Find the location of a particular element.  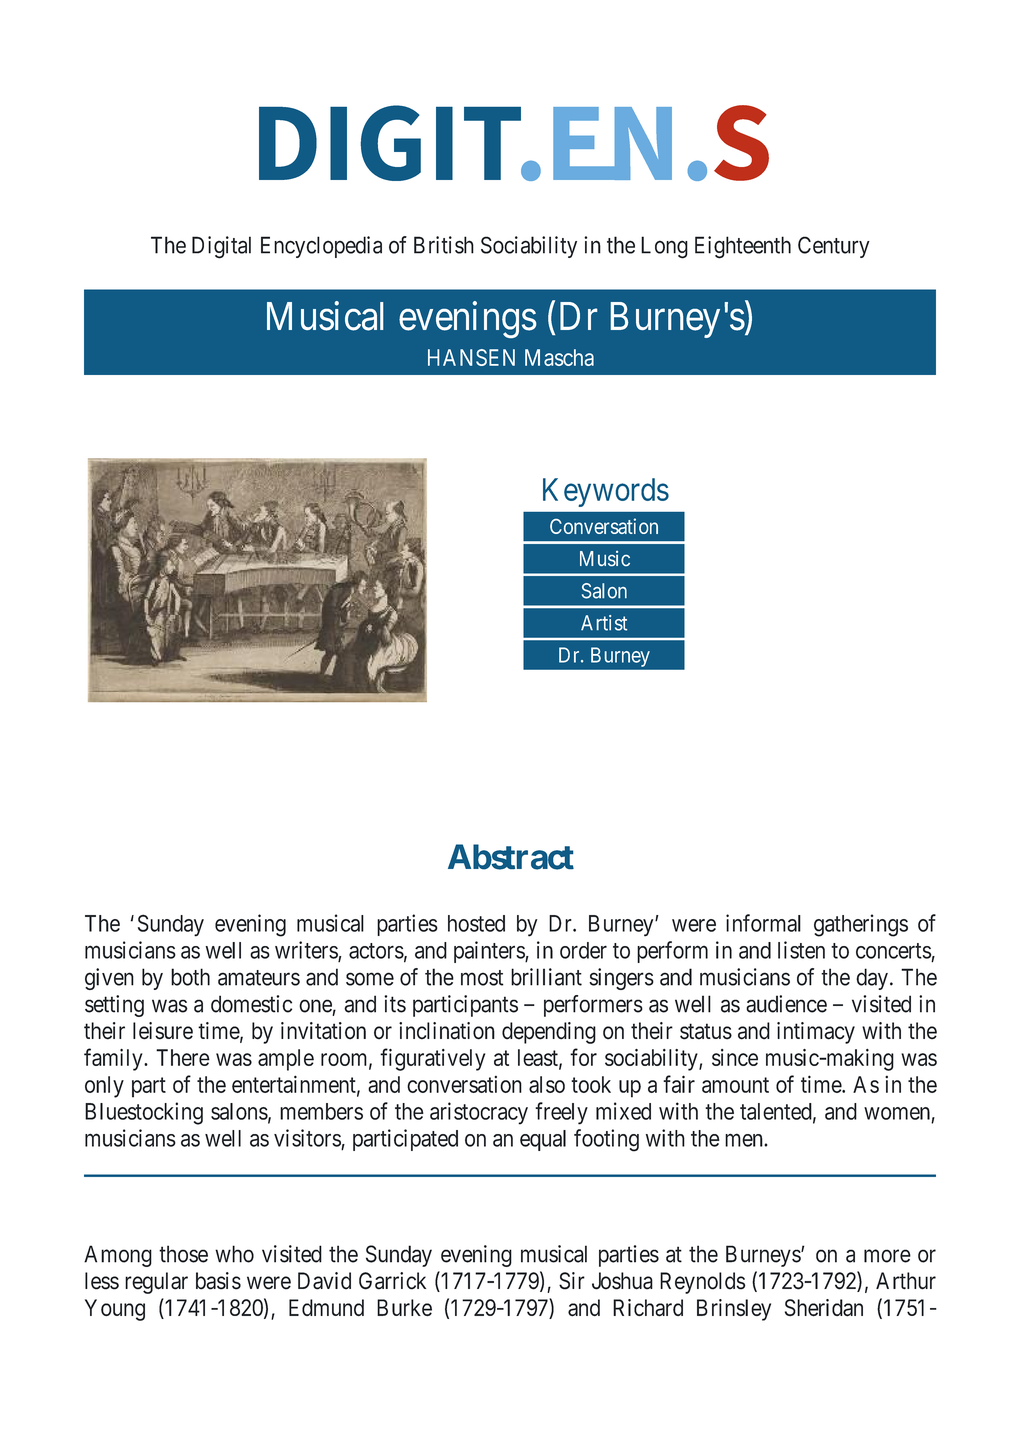

Artist is located at coordinates (604, 623).
